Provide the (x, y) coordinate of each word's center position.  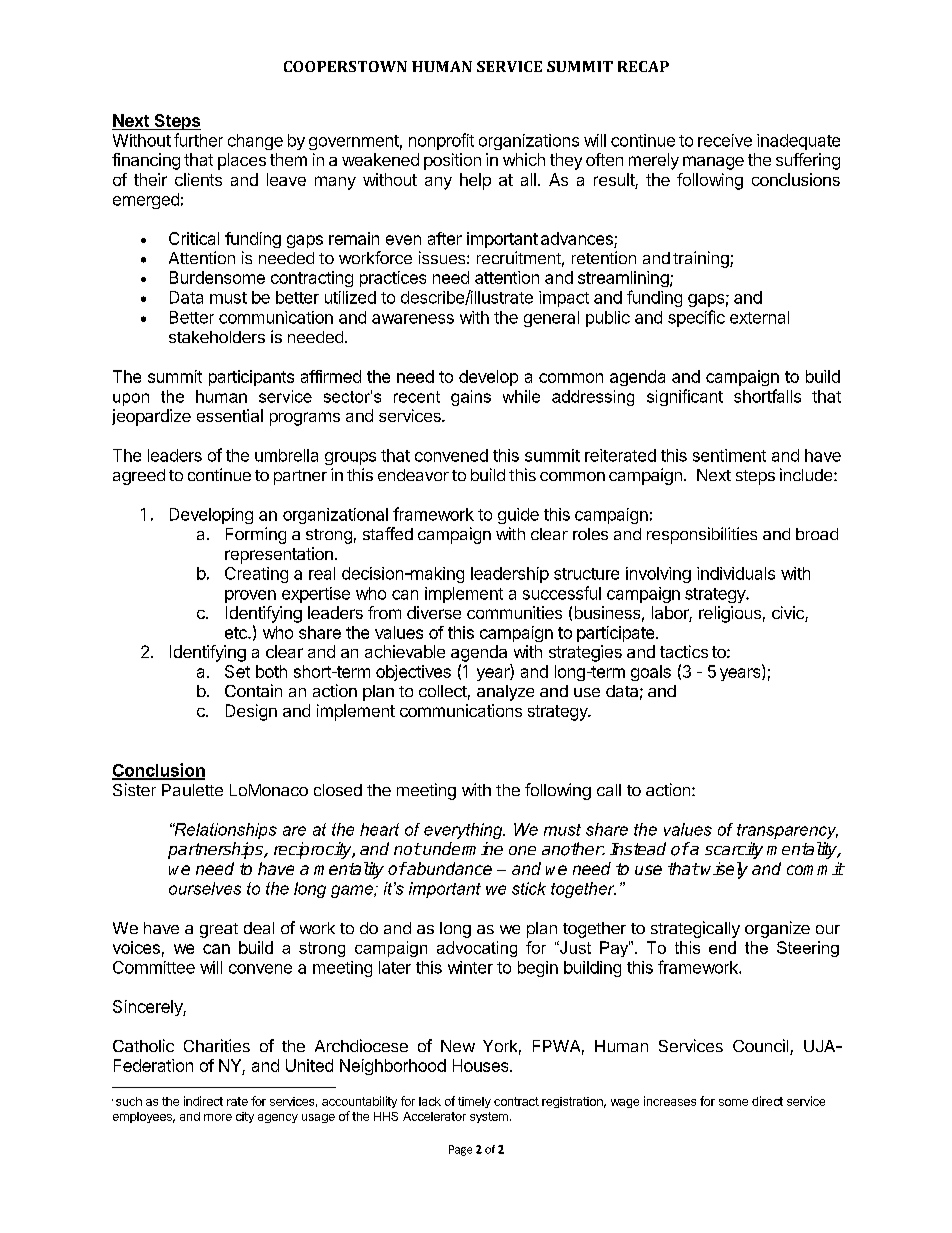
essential (230, 415)
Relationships (225, 831)
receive (725, 140)
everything (464, 831)
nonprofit (441, 141)
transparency (787, 831)
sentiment (729, 455)
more (218, 1117)
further (198, 140)
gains (471, 398)
